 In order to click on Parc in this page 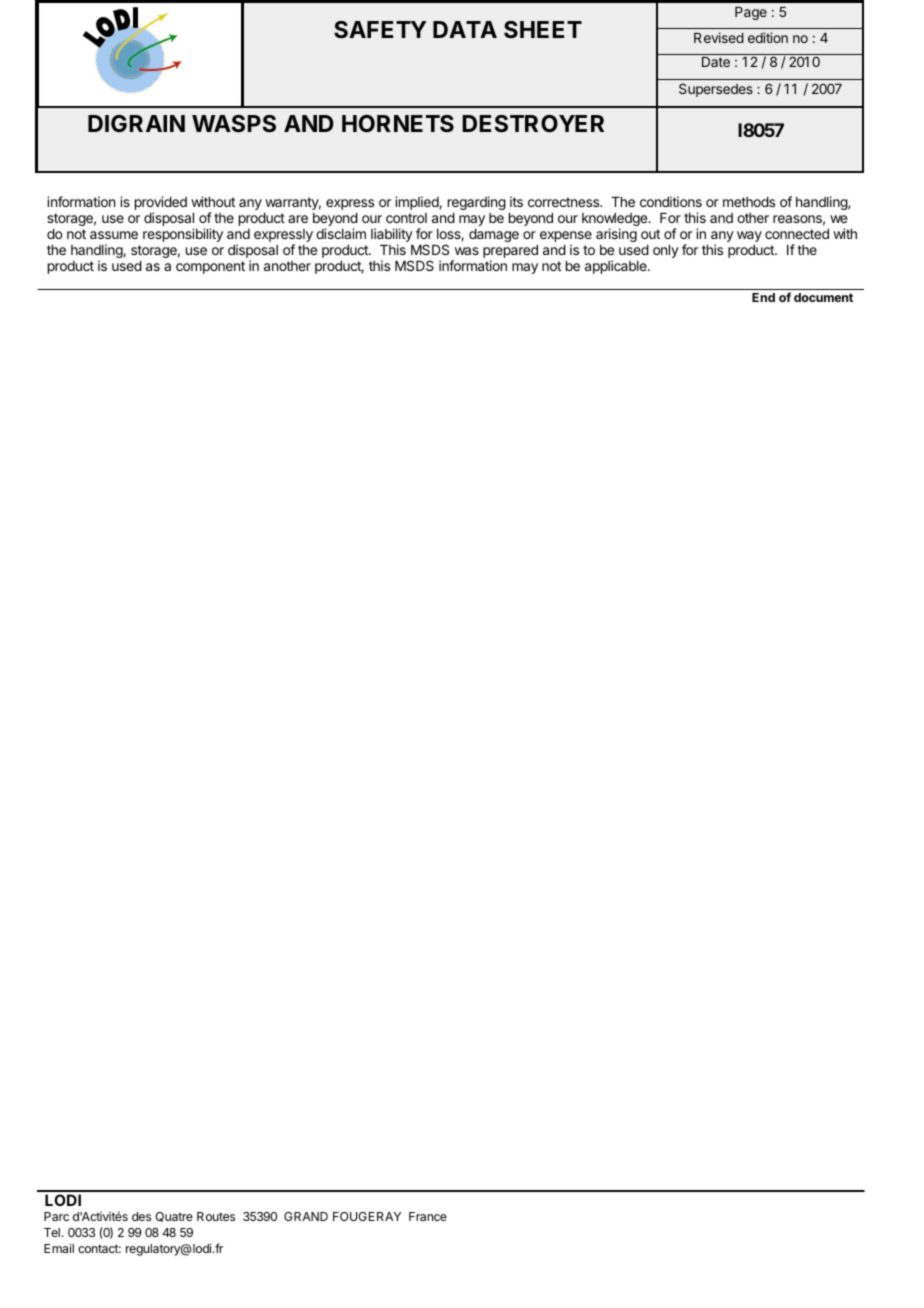, I will do `click(56, 1216)`.
